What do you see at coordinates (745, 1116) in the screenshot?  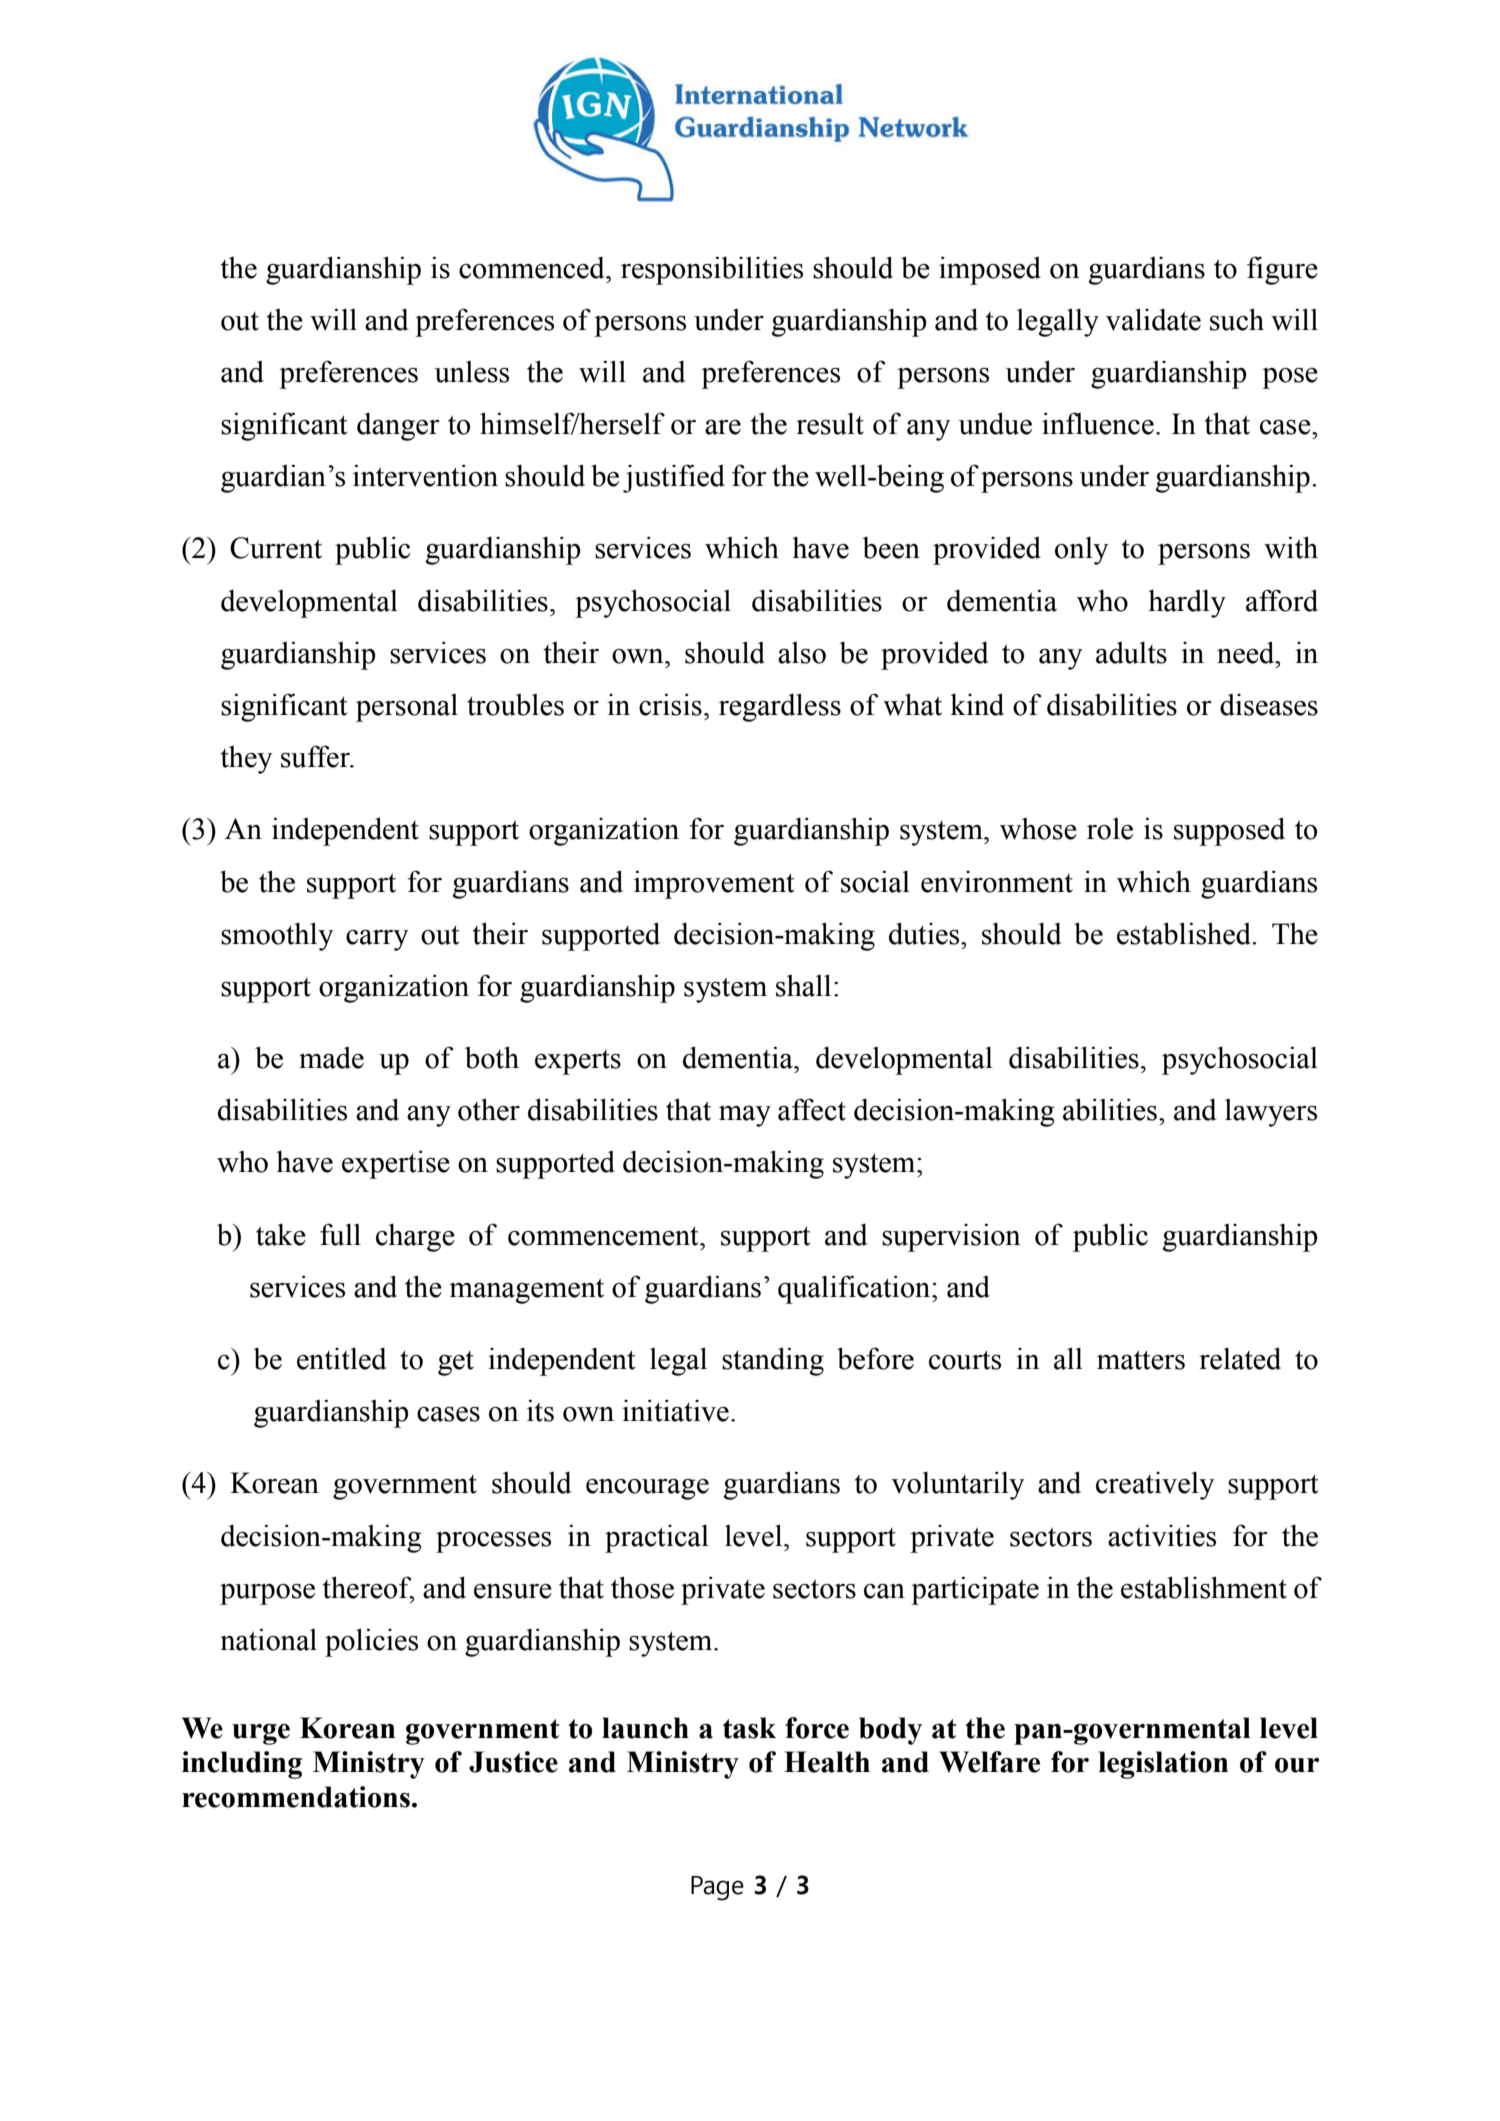 I see `may` at bounding box center [745, 1116].
